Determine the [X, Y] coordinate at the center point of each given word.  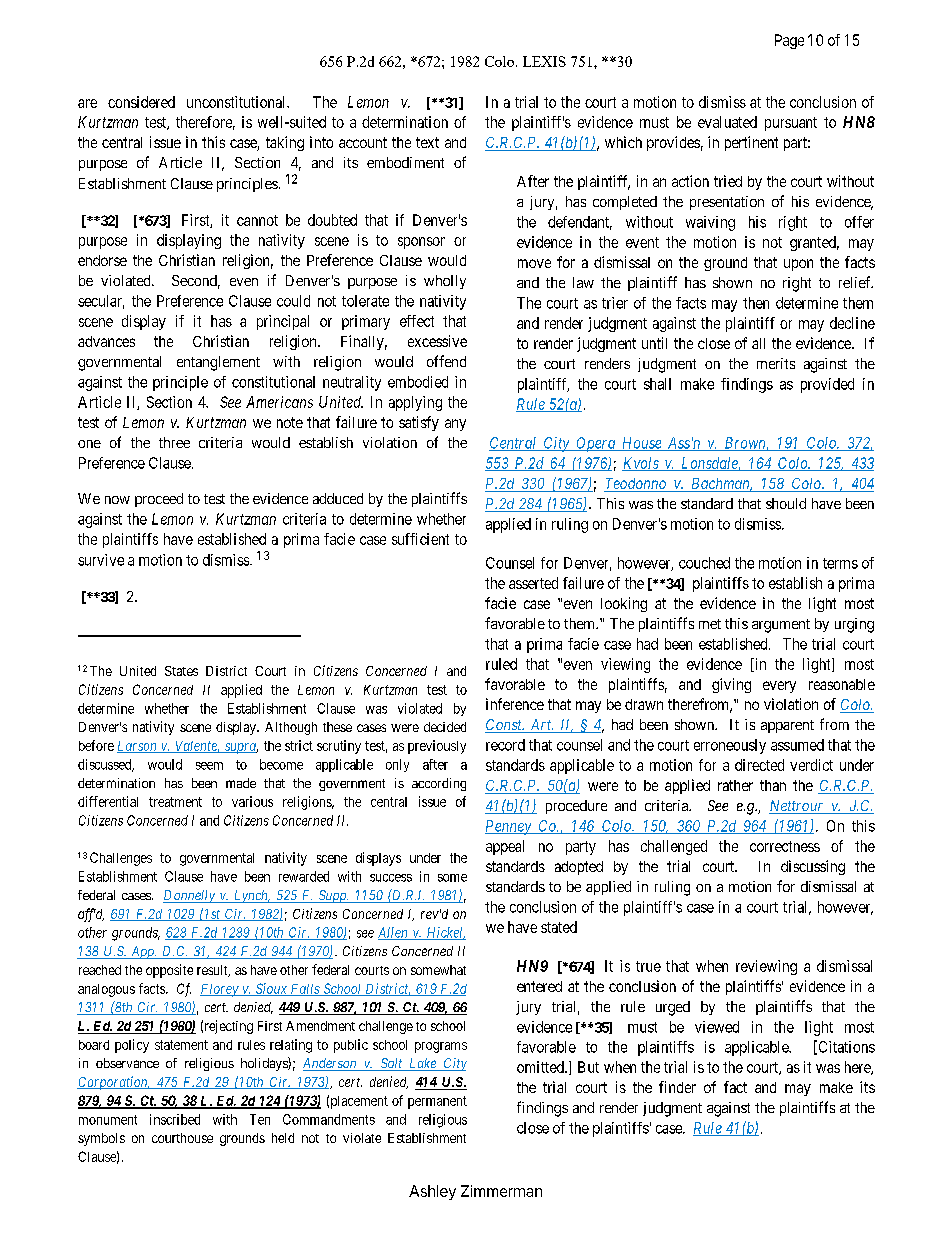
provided [827, 385]
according [439, 784]
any [455, 425]
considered [141, 102]
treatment [175, 802]
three [174, 442]
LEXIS [544, 61]
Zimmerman [501, 1191]
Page [789, 41]
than [773, 785]
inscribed [175, 1119]
